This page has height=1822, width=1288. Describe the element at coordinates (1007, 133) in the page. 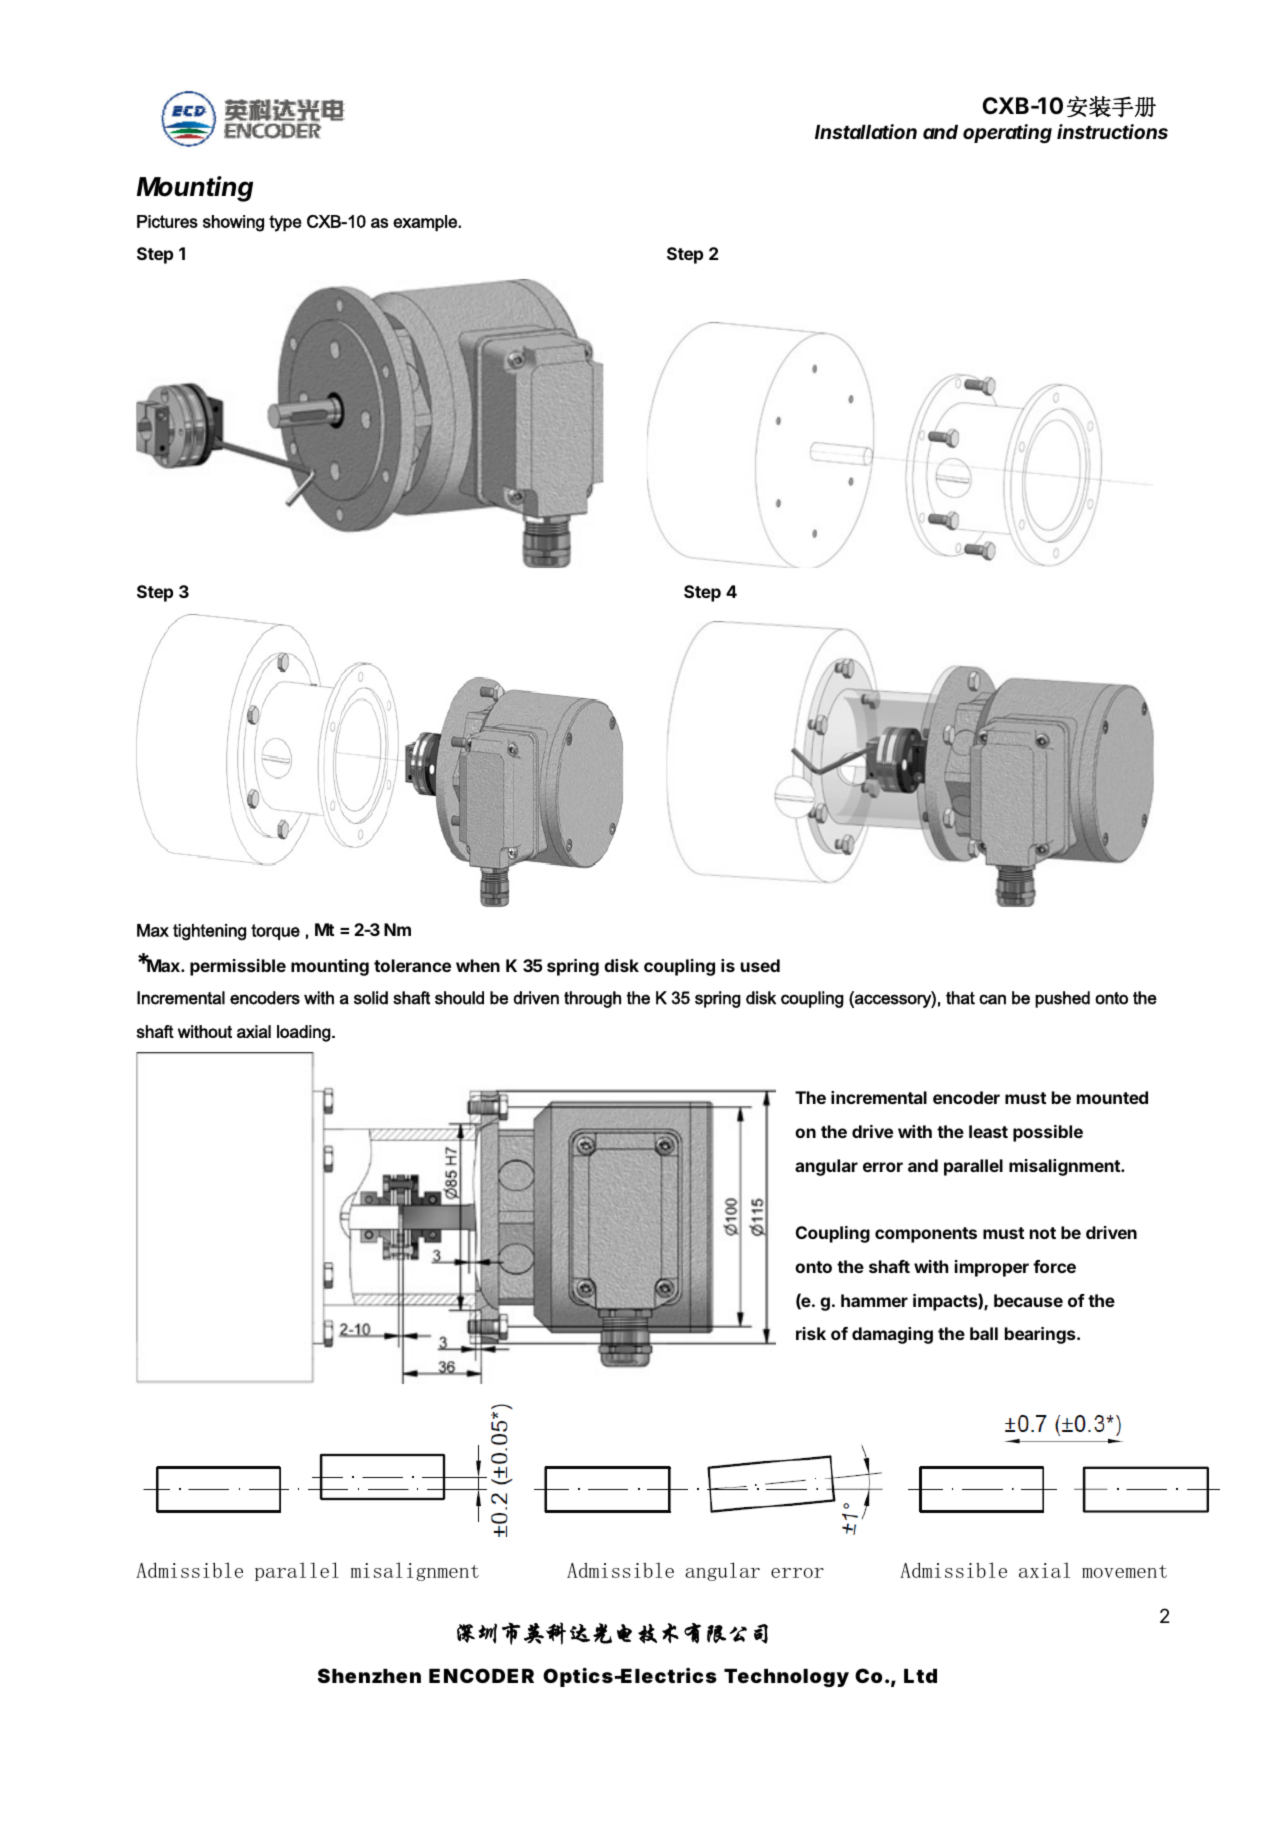

I see `operating` at that location.
